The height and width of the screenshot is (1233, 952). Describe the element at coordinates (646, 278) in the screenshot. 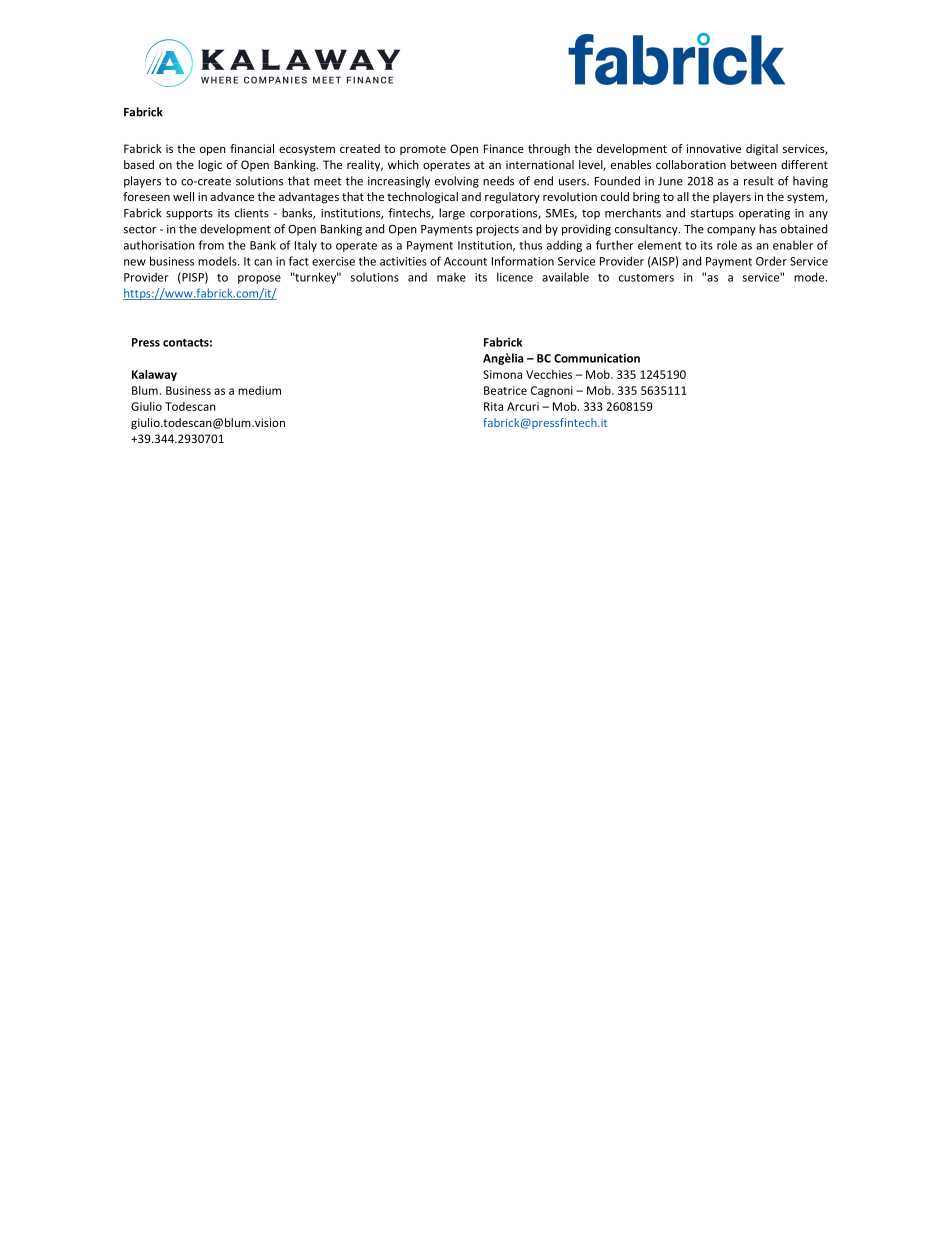

I see `customers` at that location.
